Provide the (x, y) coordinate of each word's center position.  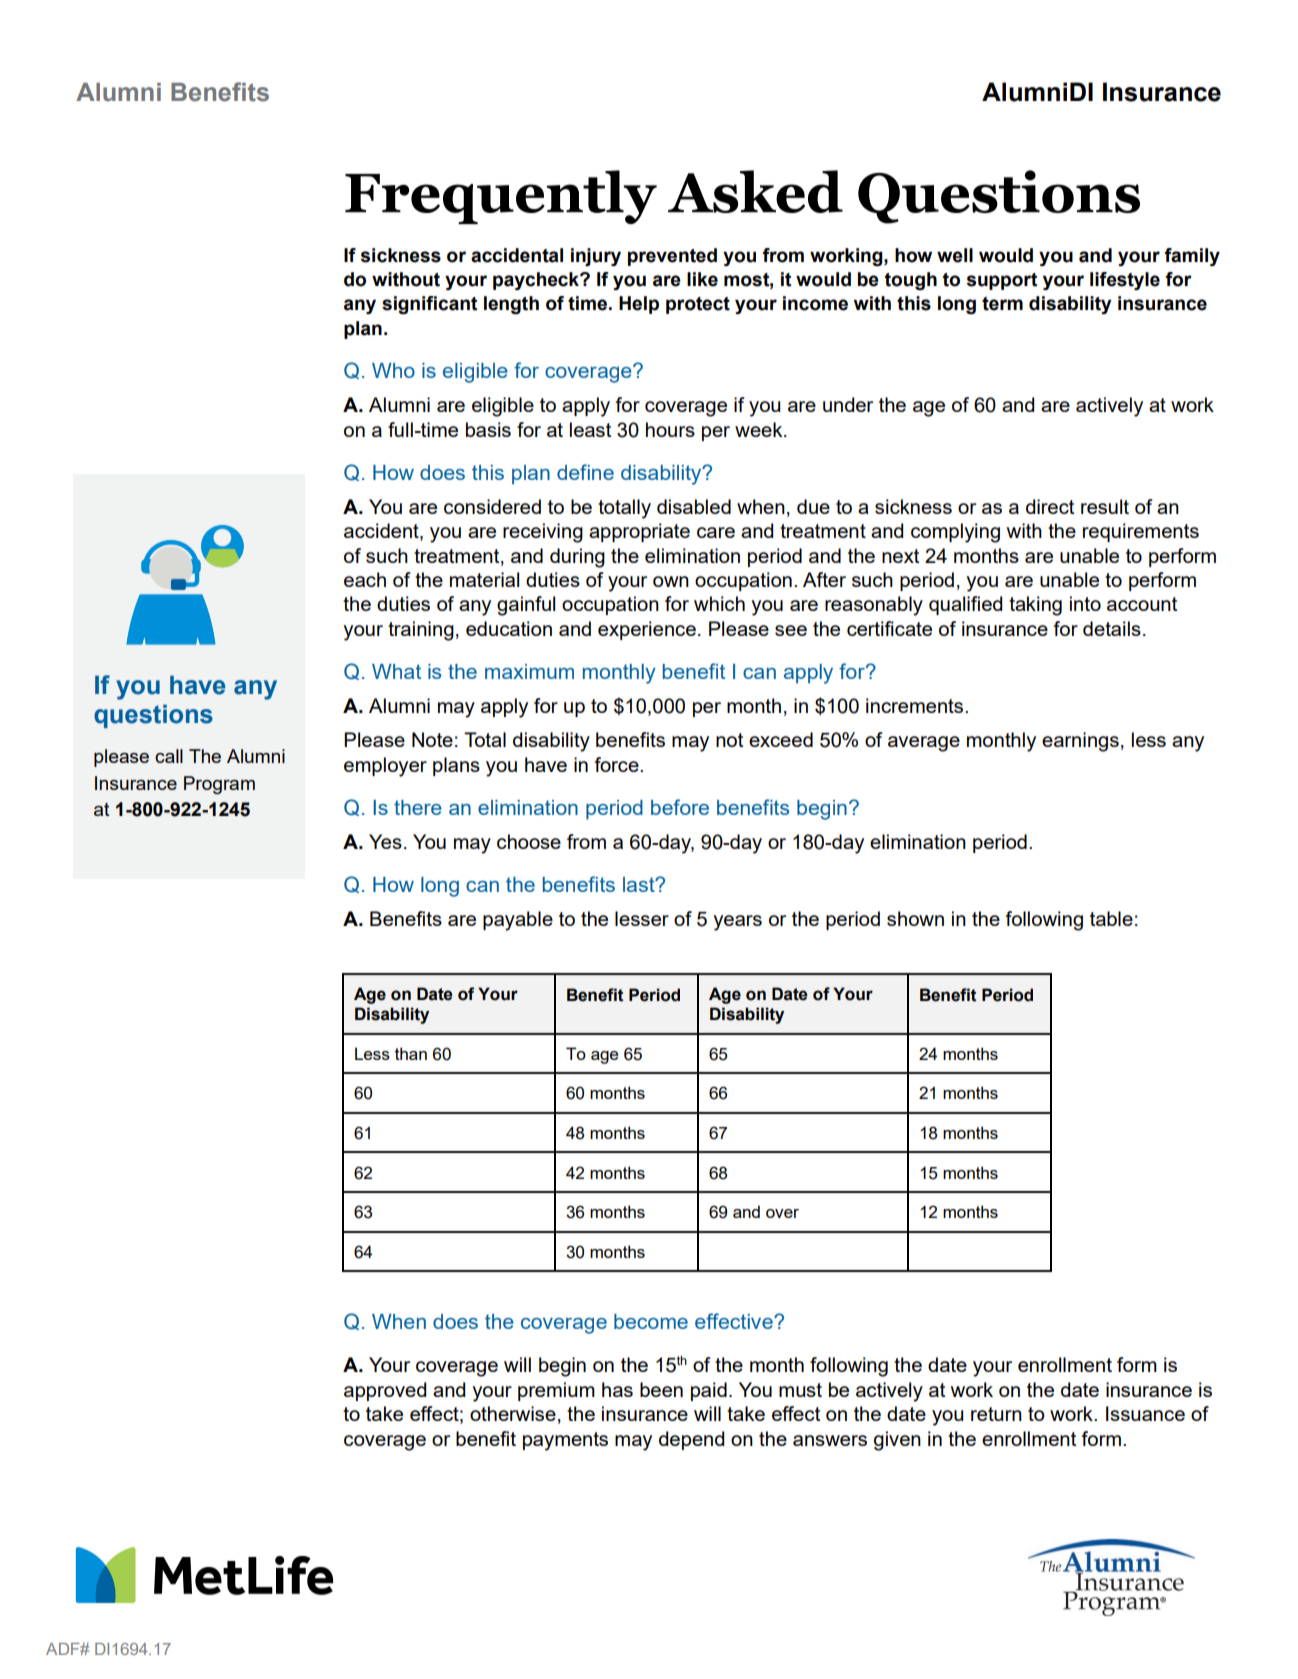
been (661, 1389)
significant (429, 305)
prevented (672, 257)
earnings (1080, 742)
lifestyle (1125, 281)
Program (219, 785)
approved (385, 1391)
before (680, 807)
